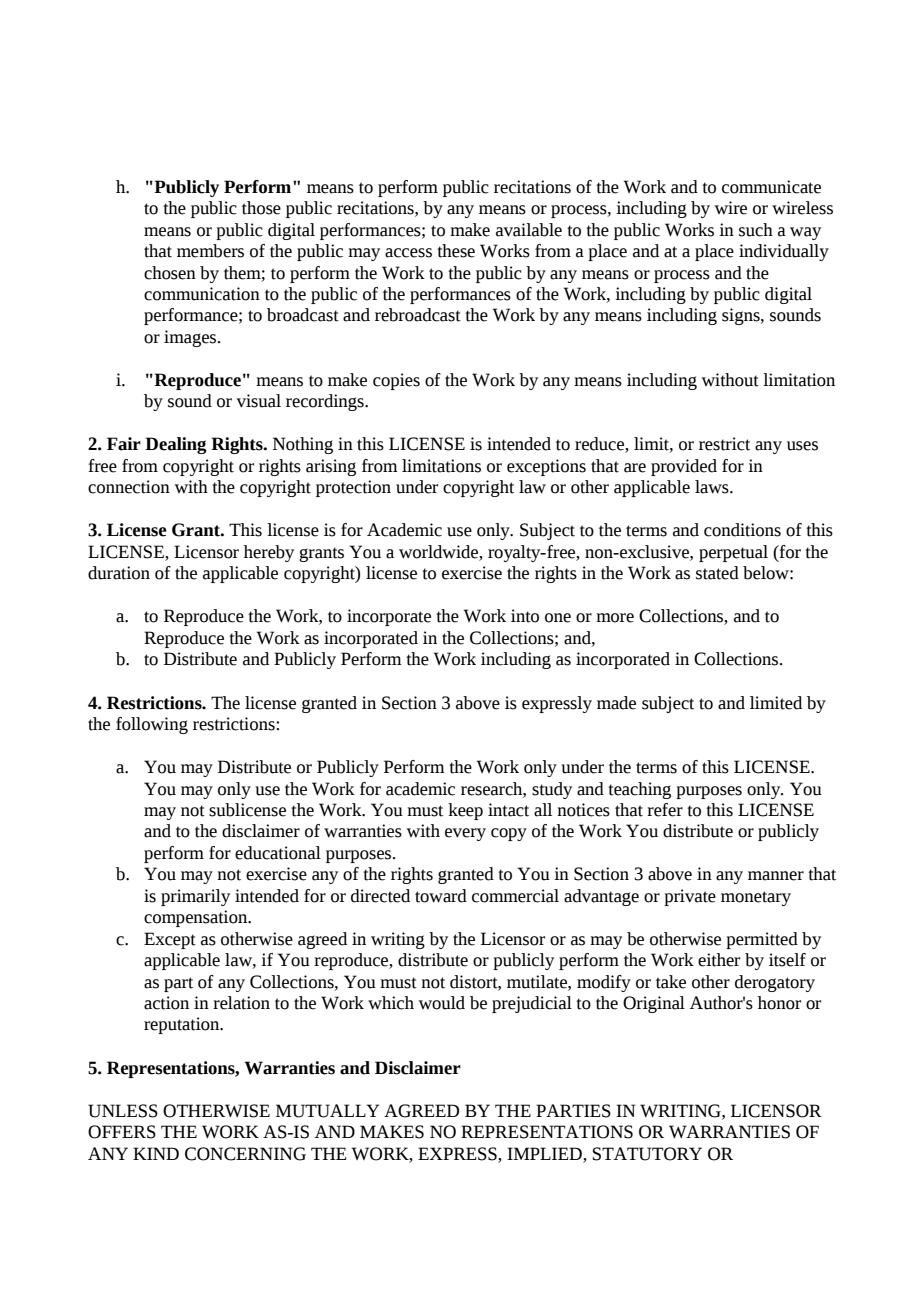 The width and height of the screenshot is (924, 1308). I want to click on these, so click(456, 251).
